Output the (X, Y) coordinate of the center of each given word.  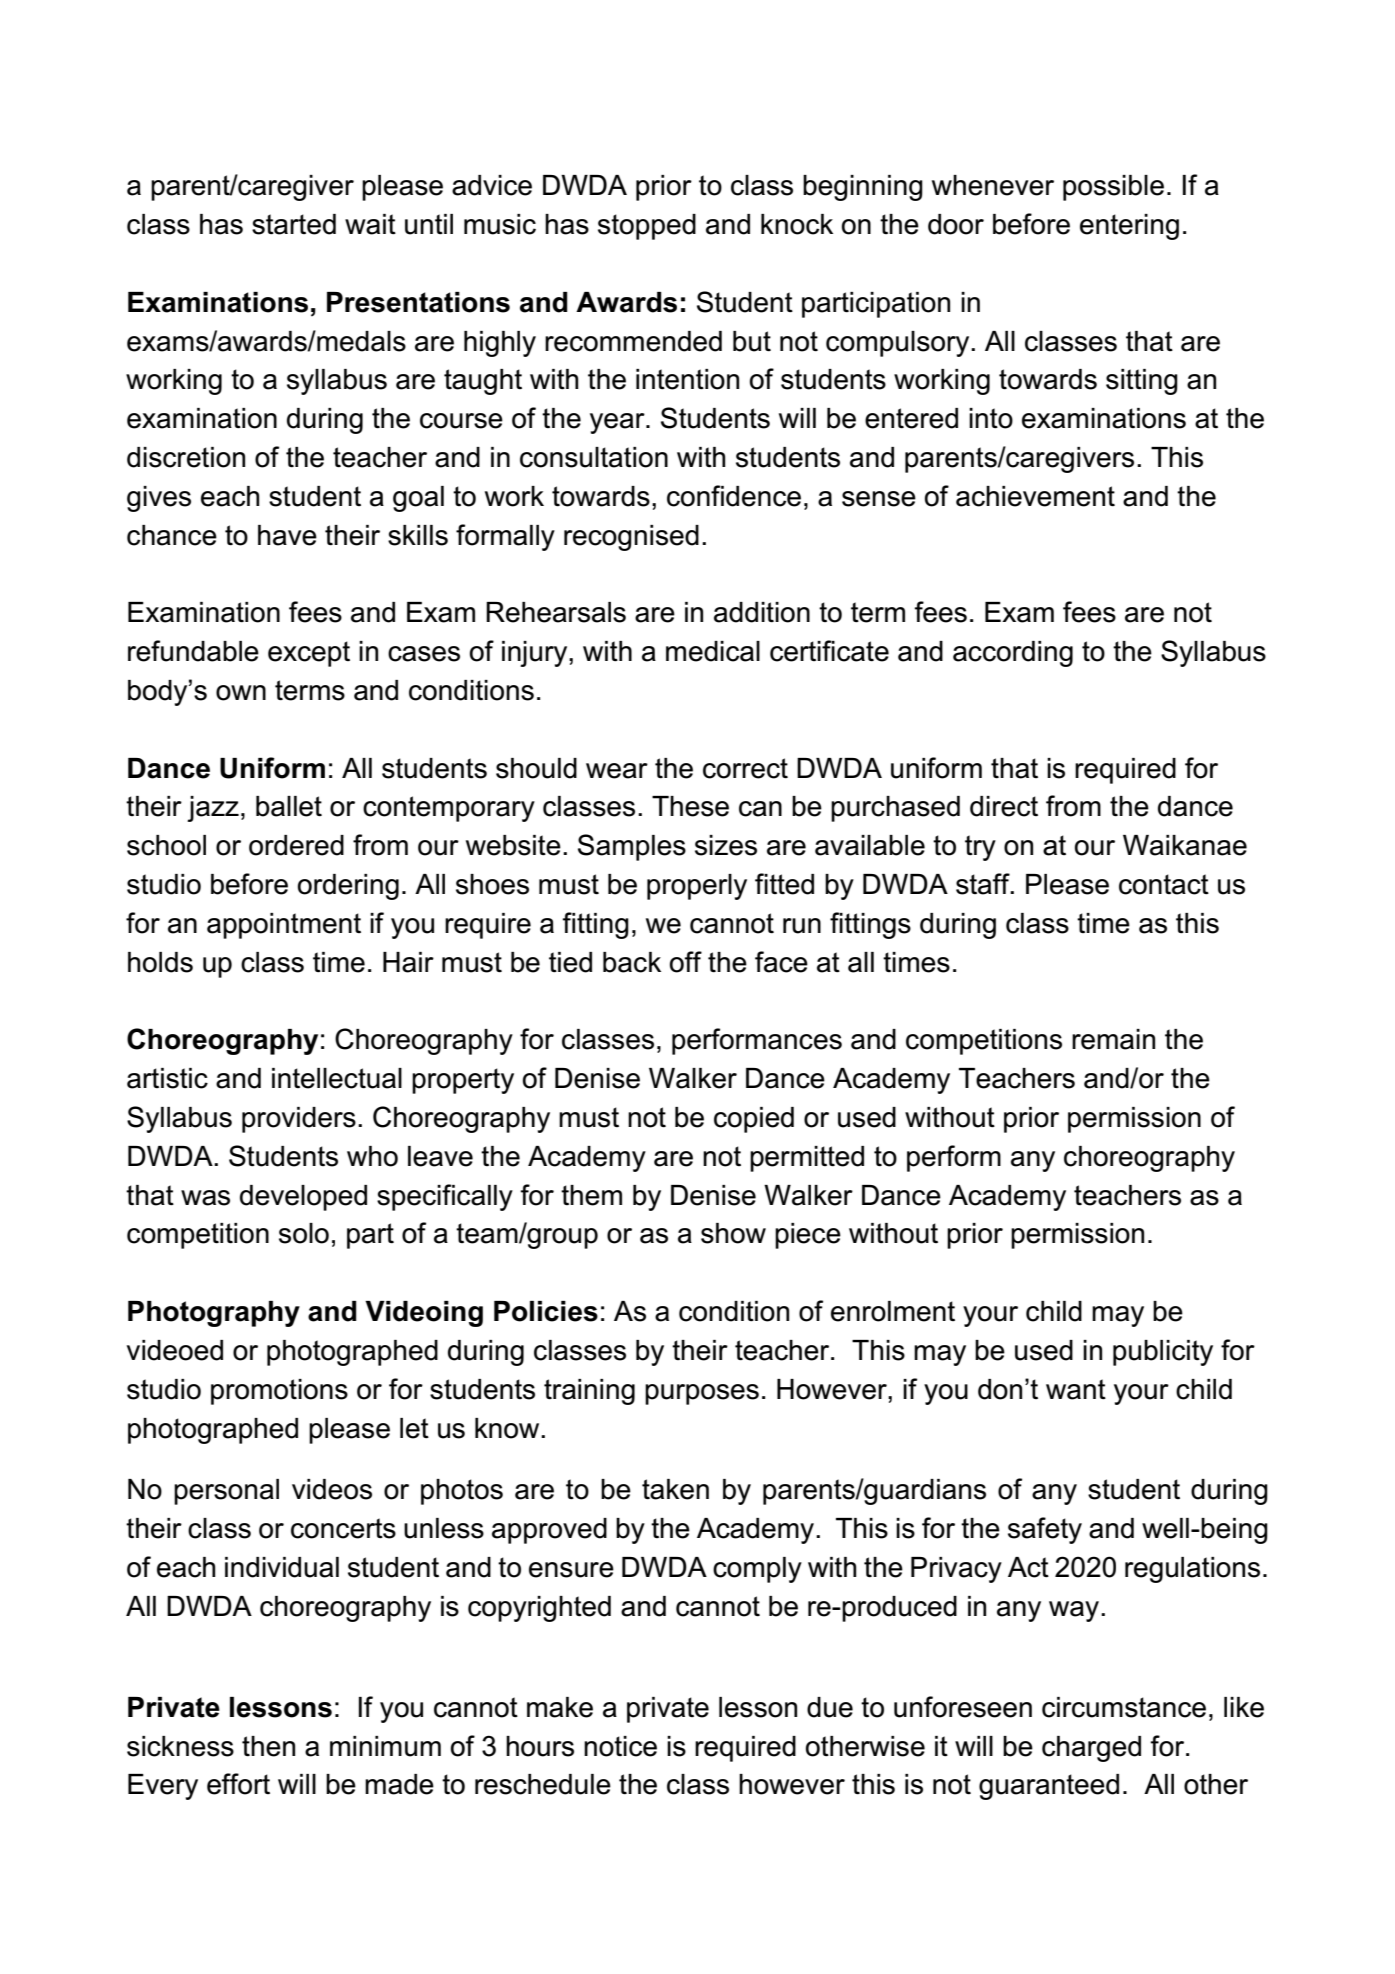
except (309, 654)
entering (1129, 227)
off (686, 962)
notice (620, 1746)
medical (713, 651)
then (268, 1746)
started (294, 224)
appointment (284, 926)
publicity (1163, 1353)
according (1013, 654)
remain (1113, 1039)
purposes (702, 1394)
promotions (279, 1392)
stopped (647, 227)
